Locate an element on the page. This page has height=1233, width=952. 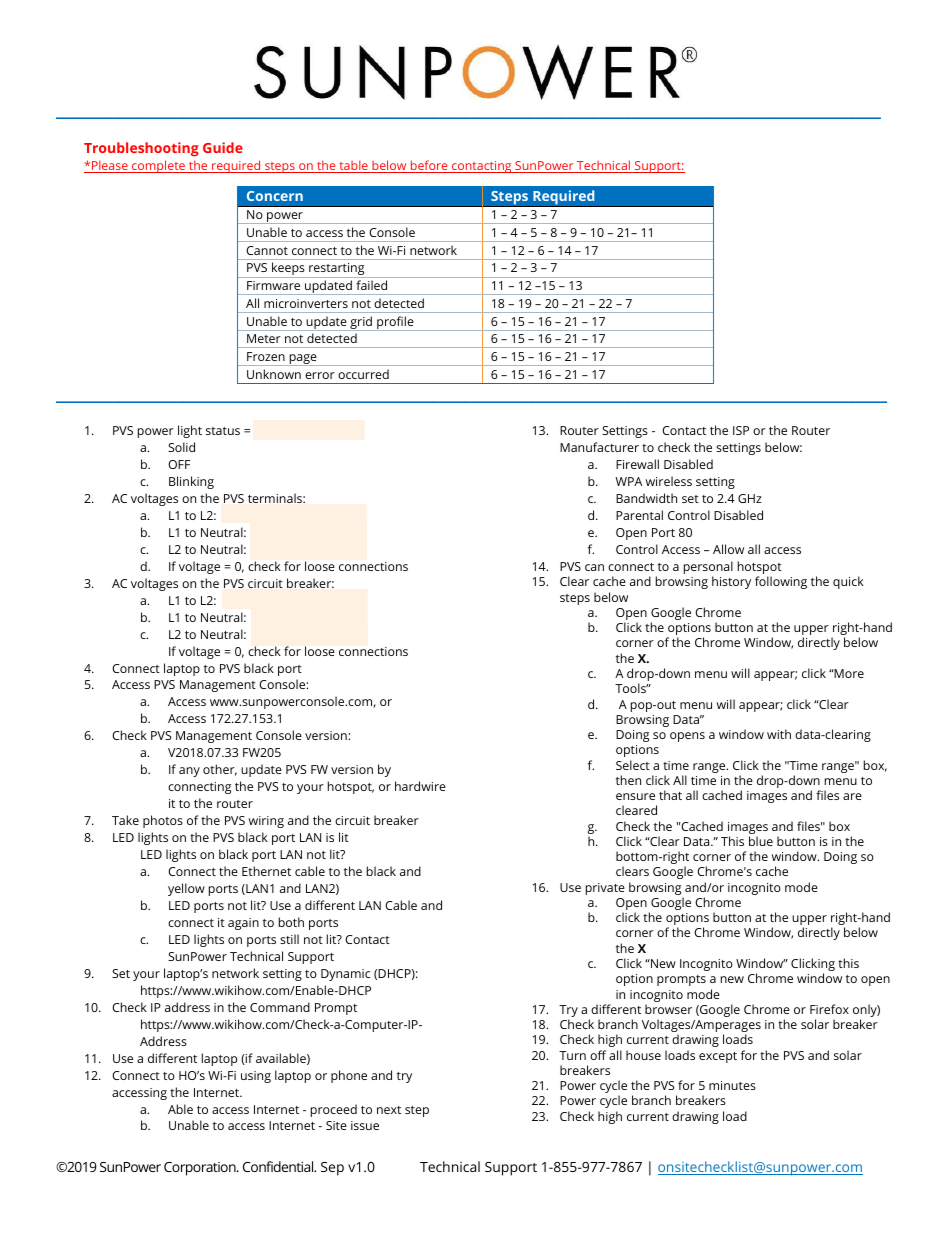
before is located at coordinates (429, 166).
